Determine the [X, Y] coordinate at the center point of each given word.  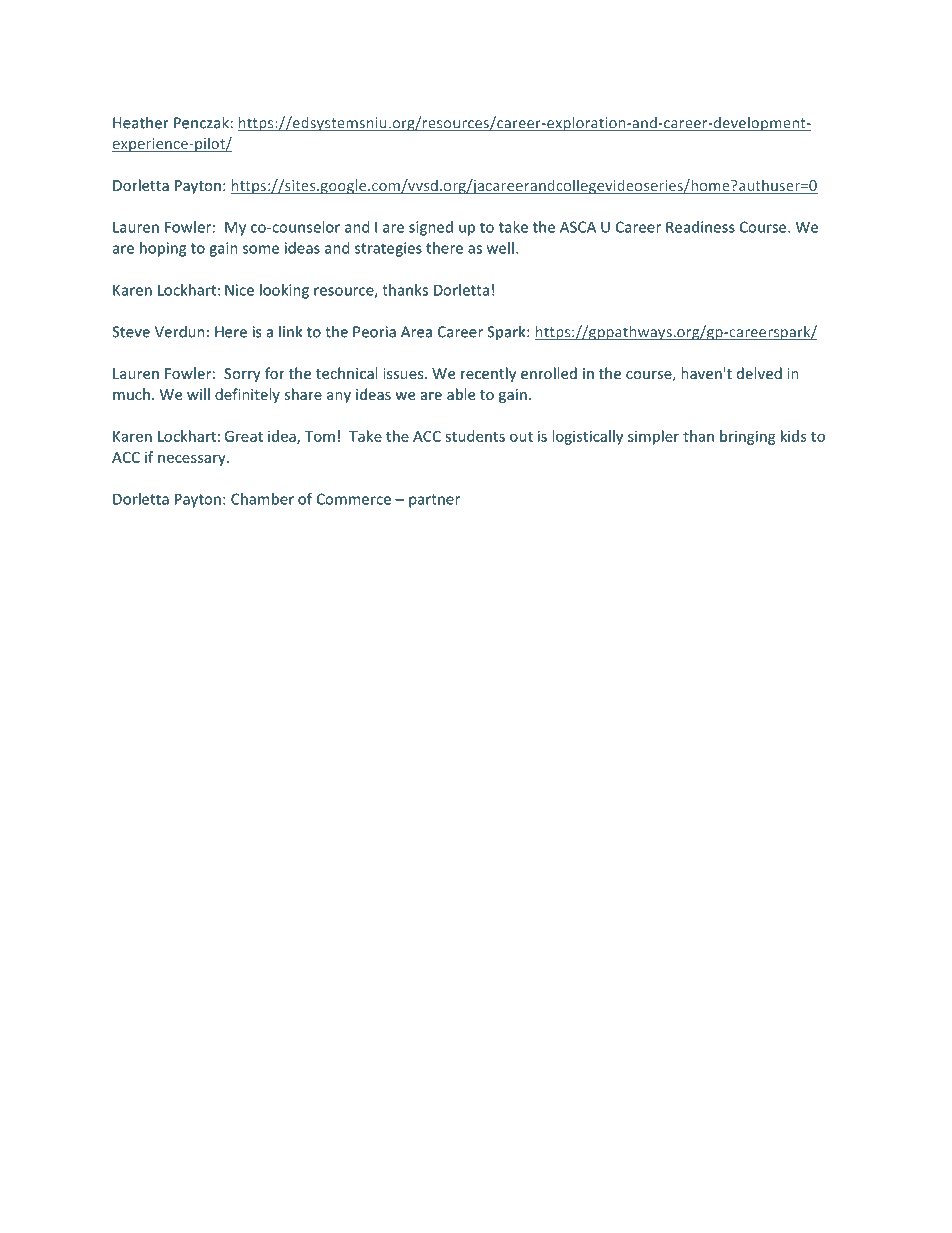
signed [431, 228]
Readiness [700, 227]
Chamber [262, 499]
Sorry [242, 375]
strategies [388, 249]
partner [434, 501]
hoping [163, 249]
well [500, 248]
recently [488, 374]
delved [759, 373]
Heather [141, 122]
